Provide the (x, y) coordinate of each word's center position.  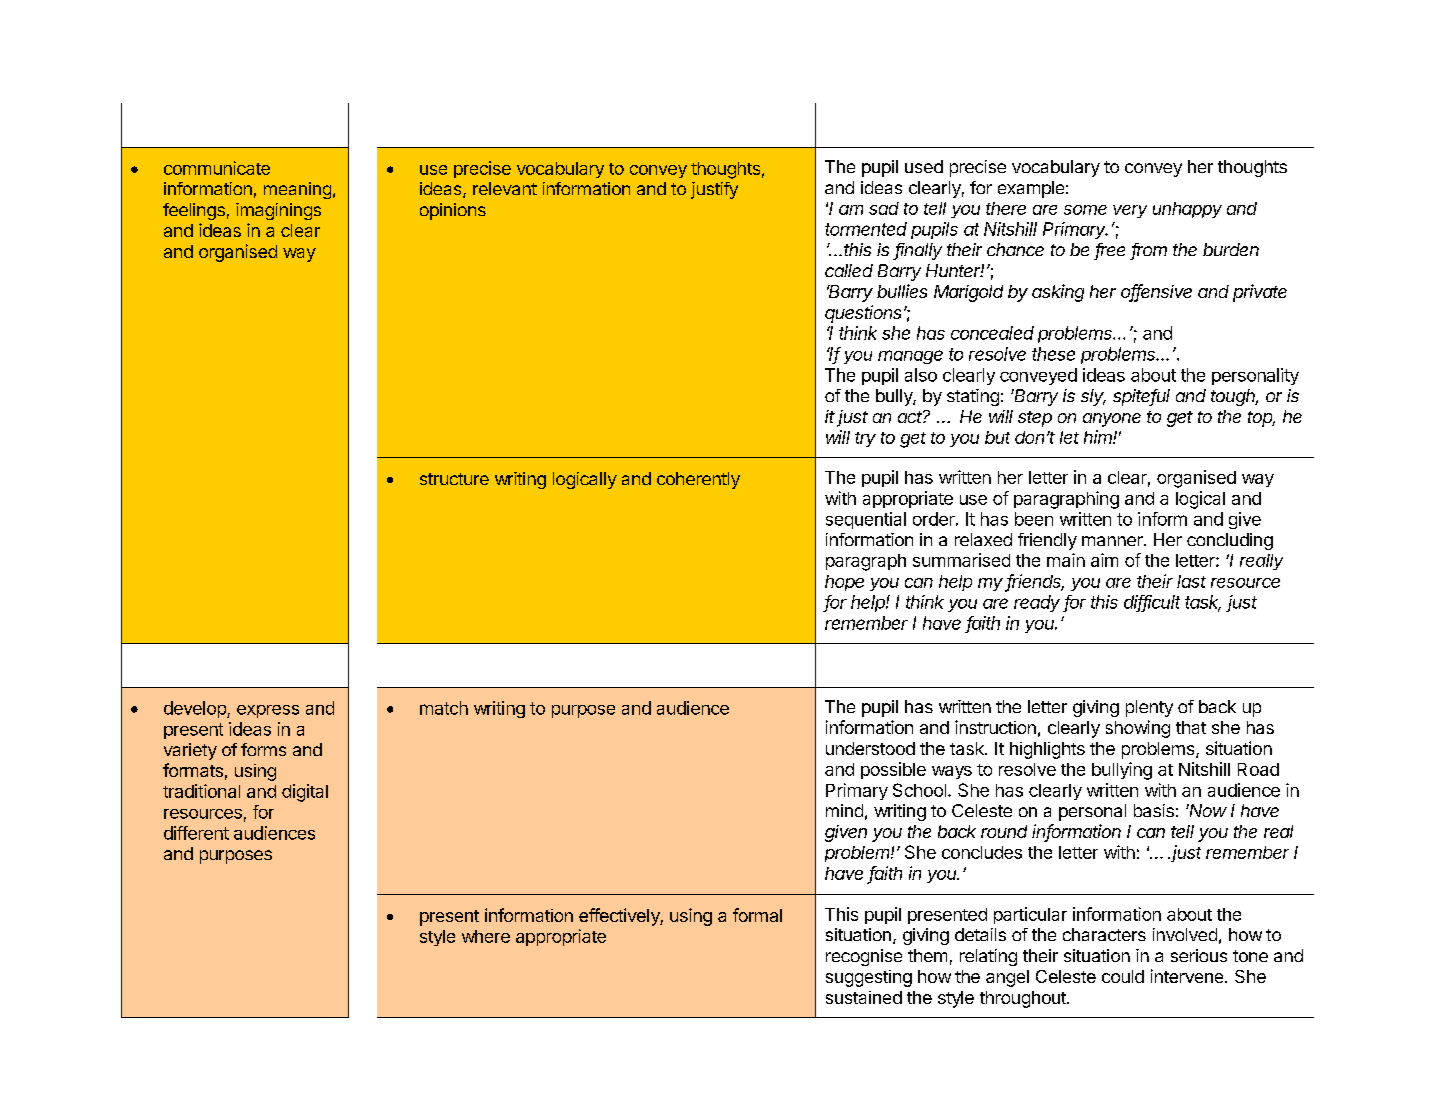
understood (870, 748)
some (1085, 210)
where (486, 936)
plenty (1149, 708)
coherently (698, 480)
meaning (297, 190)
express (268, 711)
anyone (1112, 420)
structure (454, 479)
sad (884, 208)
